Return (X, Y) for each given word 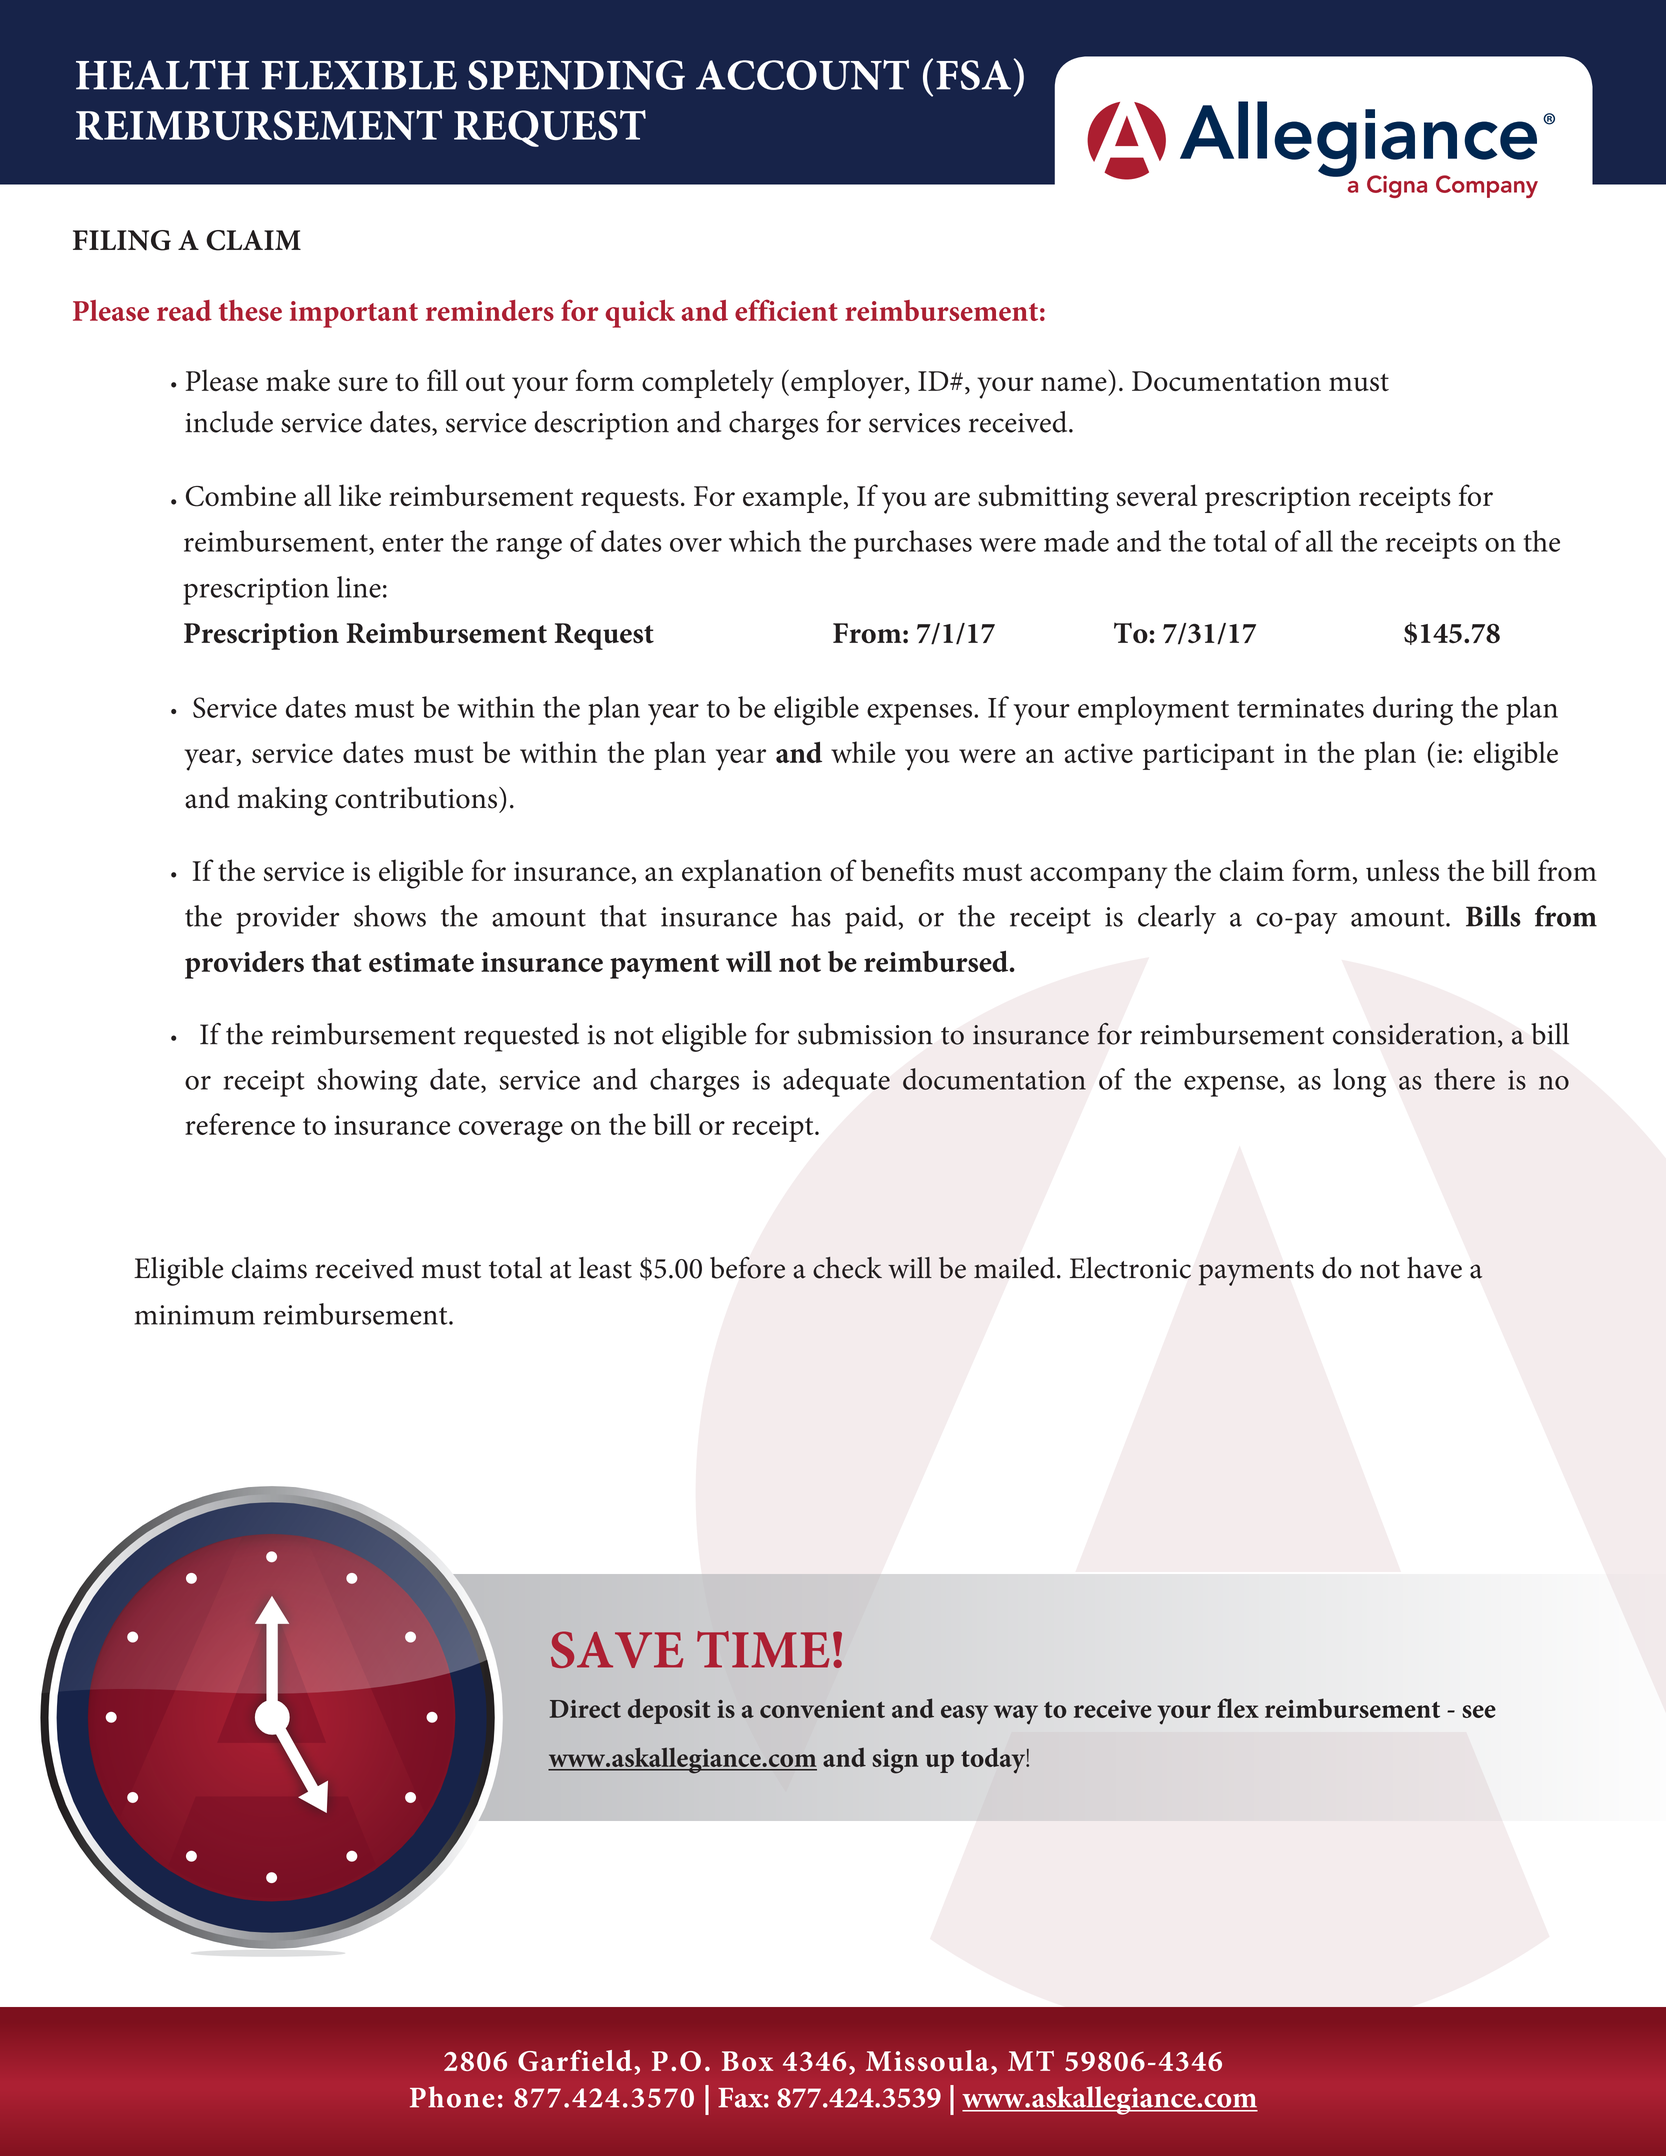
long (1359, 1082)
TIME (763, 1649)
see (1479, 1711)
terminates (1300, 708)
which (765, 541)
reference (240, 1124)
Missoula (927, 2061)
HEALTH (162, 75)
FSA (973, 75)
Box (747, 2061)
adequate (836, 1082)
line (359, 587)
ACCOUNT (802, 75)
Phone (452, 2097)
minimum (194, 1315)
